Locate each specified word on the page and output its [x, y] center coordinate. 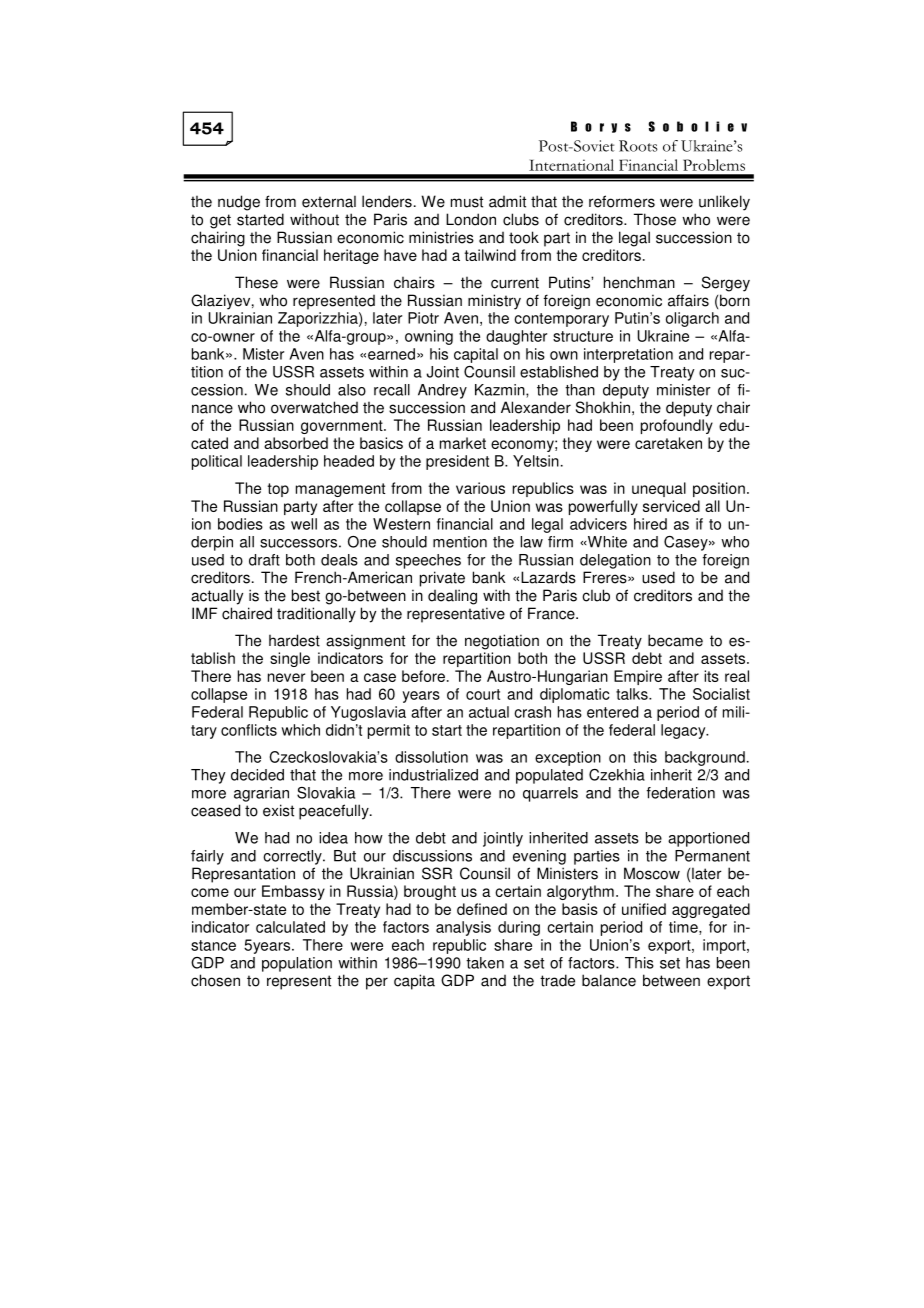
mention [460, 542]
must [467, 202]
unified [644, 909]
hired [650, 524]
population [297, 964]
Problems [714, 165]
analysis [463, 928]
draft [264, 560]
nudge [239, 203]
